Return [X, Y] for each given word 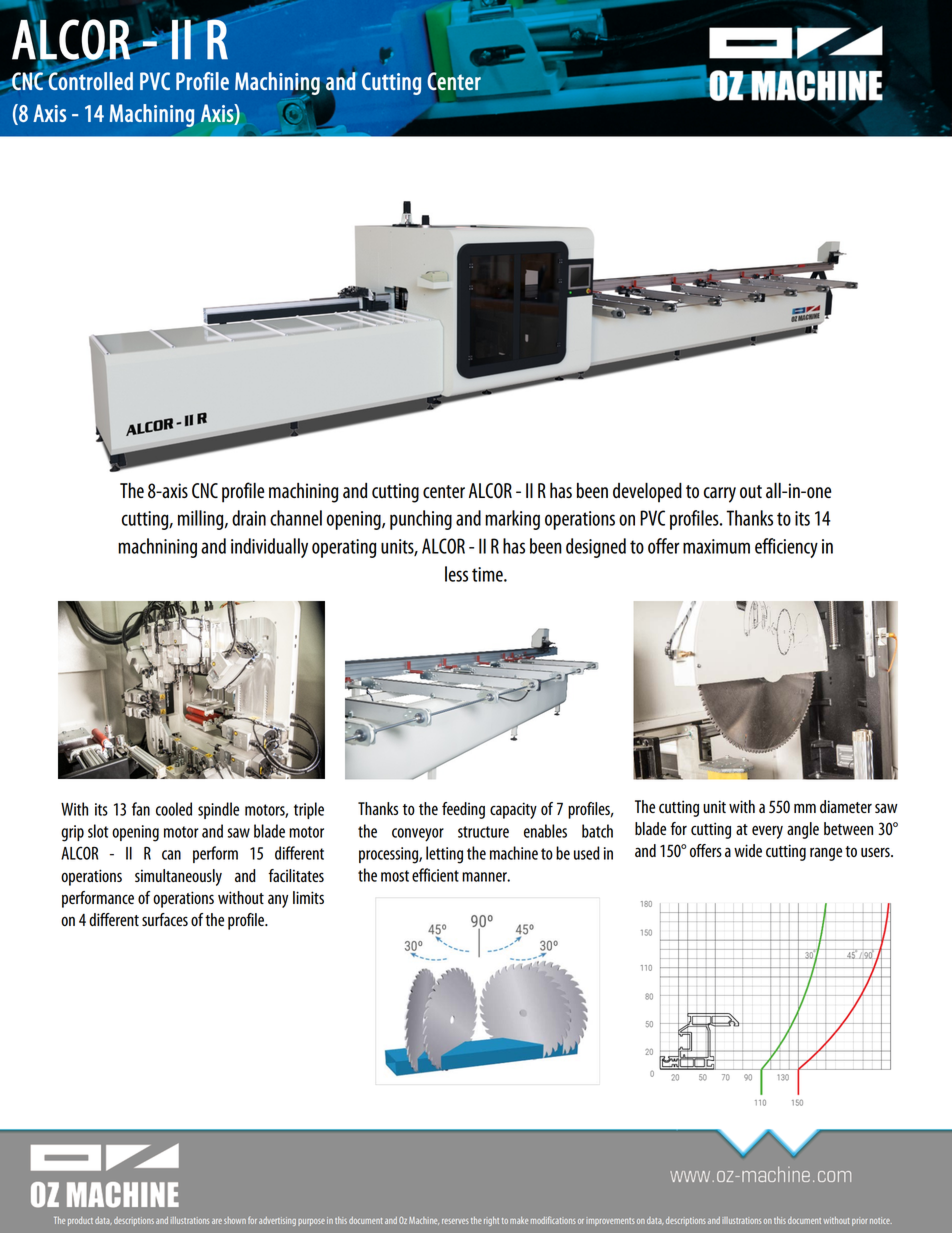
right [491, 1221]
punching [421, 520]
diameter [846, 806]
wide [748, 850]
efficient [435, 875]
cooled [174, 809]
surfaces [165, 919]
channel [296, 518]
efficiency [786, 548]
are [217, 1221]
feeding [463, 810]
